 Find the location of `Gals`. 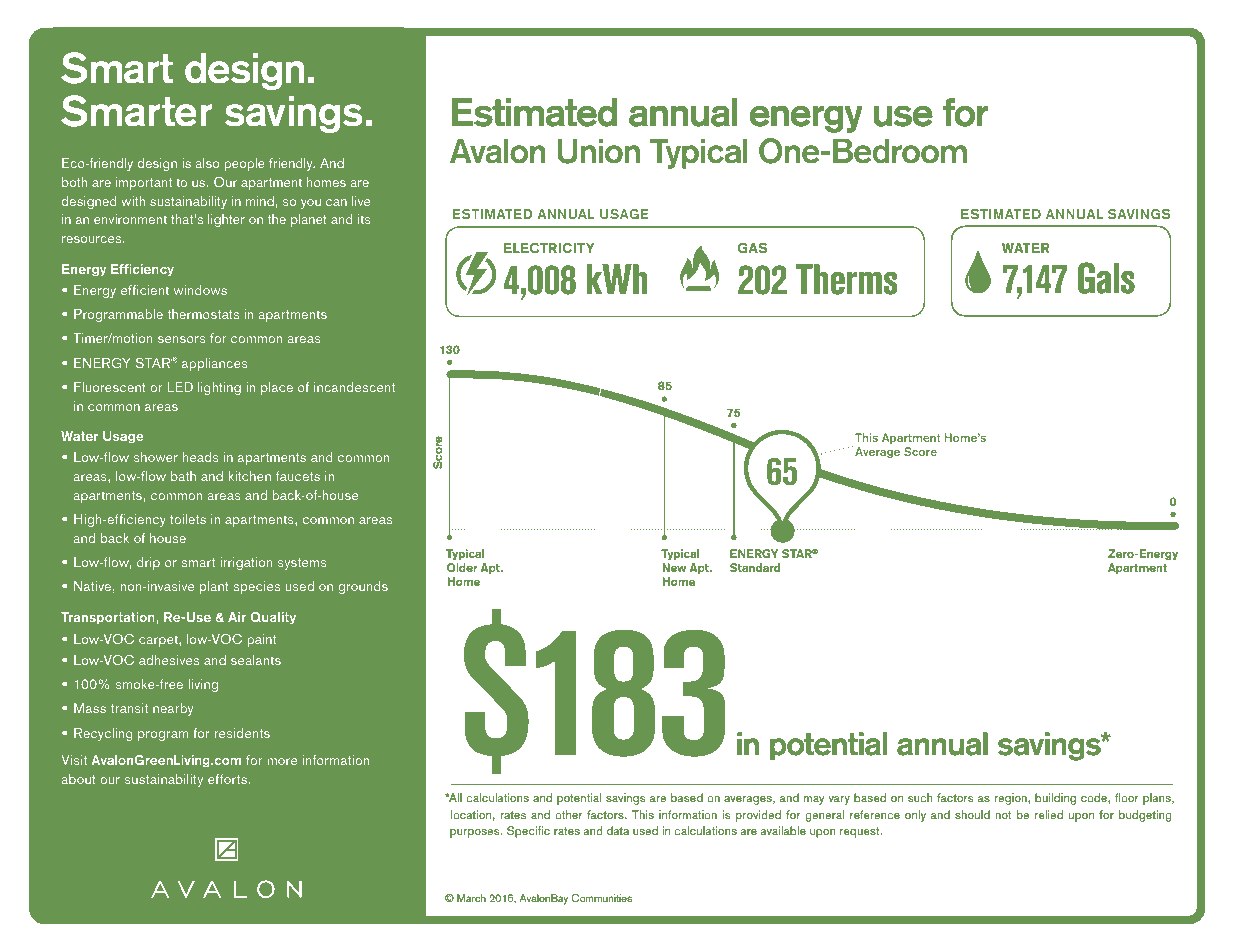

Gals is located at coordinates (1106, 278).
